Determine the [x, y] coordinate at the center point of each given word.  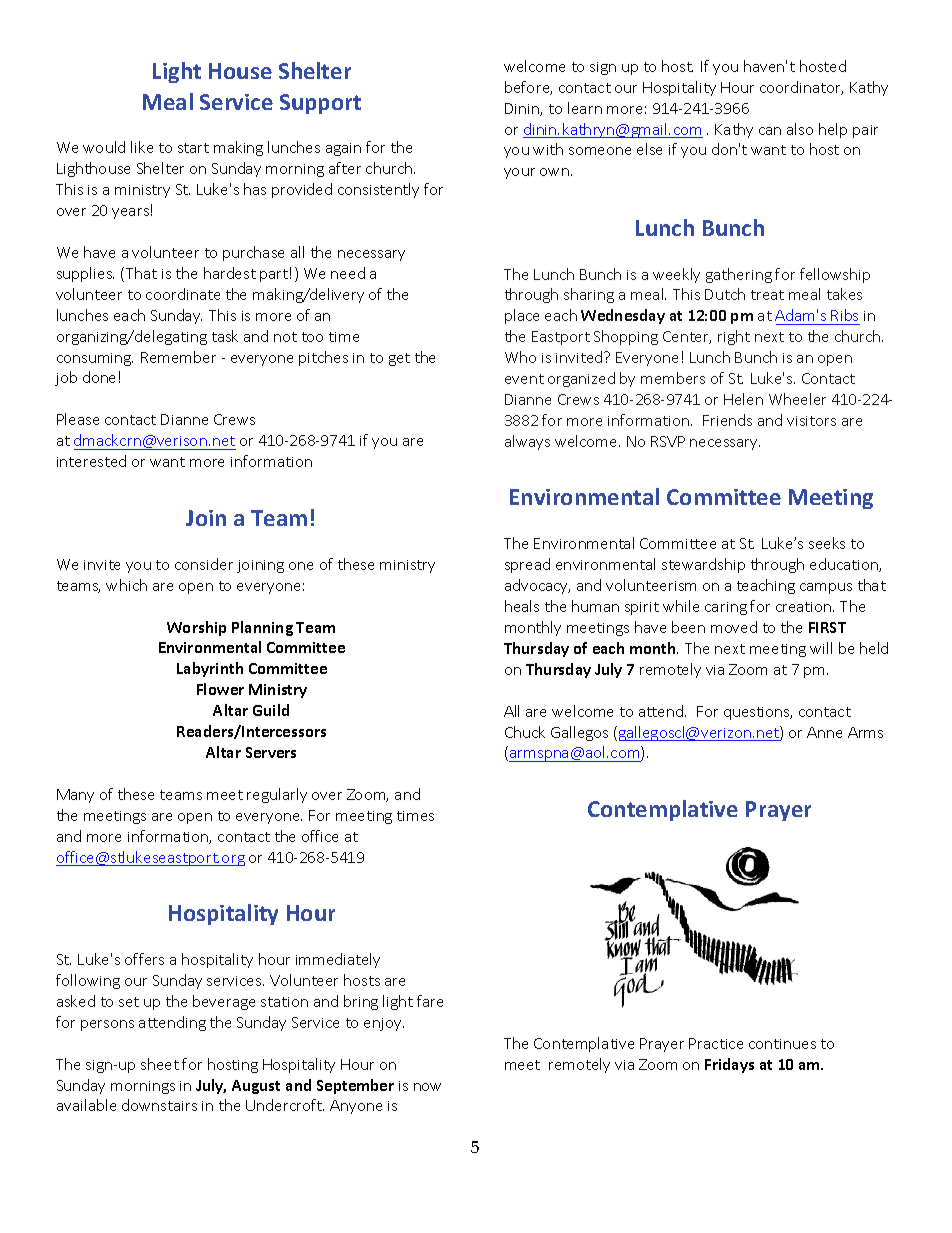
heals [522, 606]
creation [805, 607]
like [142, 147]
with [548, 149]
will [821, 648]
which [126, 585]
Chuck [525, 732]
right [734, 337]
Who [520, 357]
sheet [160, 1064]
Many [75, 796]
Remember [178, 357]
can [770, 131]
